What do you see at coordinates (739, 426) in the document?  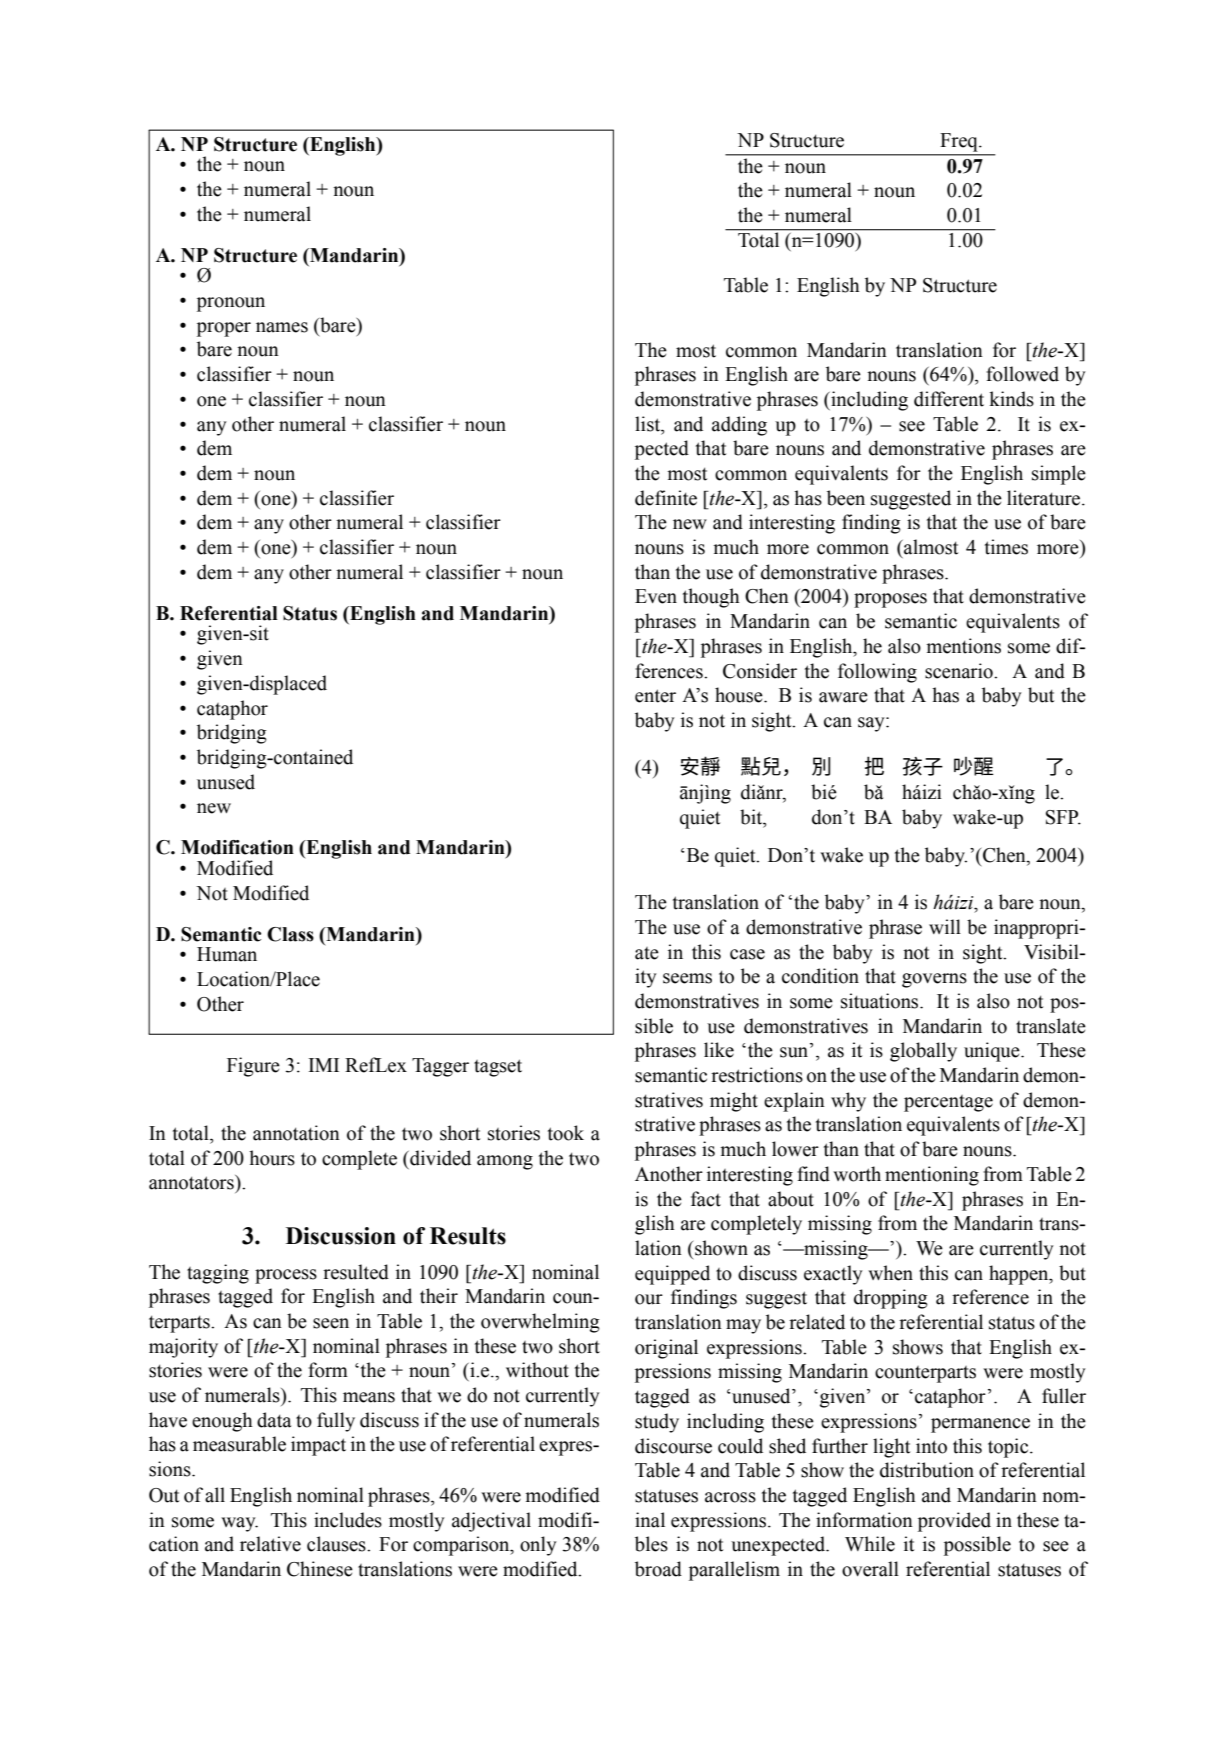 I see `adding` at bounding box center [739, 426].
